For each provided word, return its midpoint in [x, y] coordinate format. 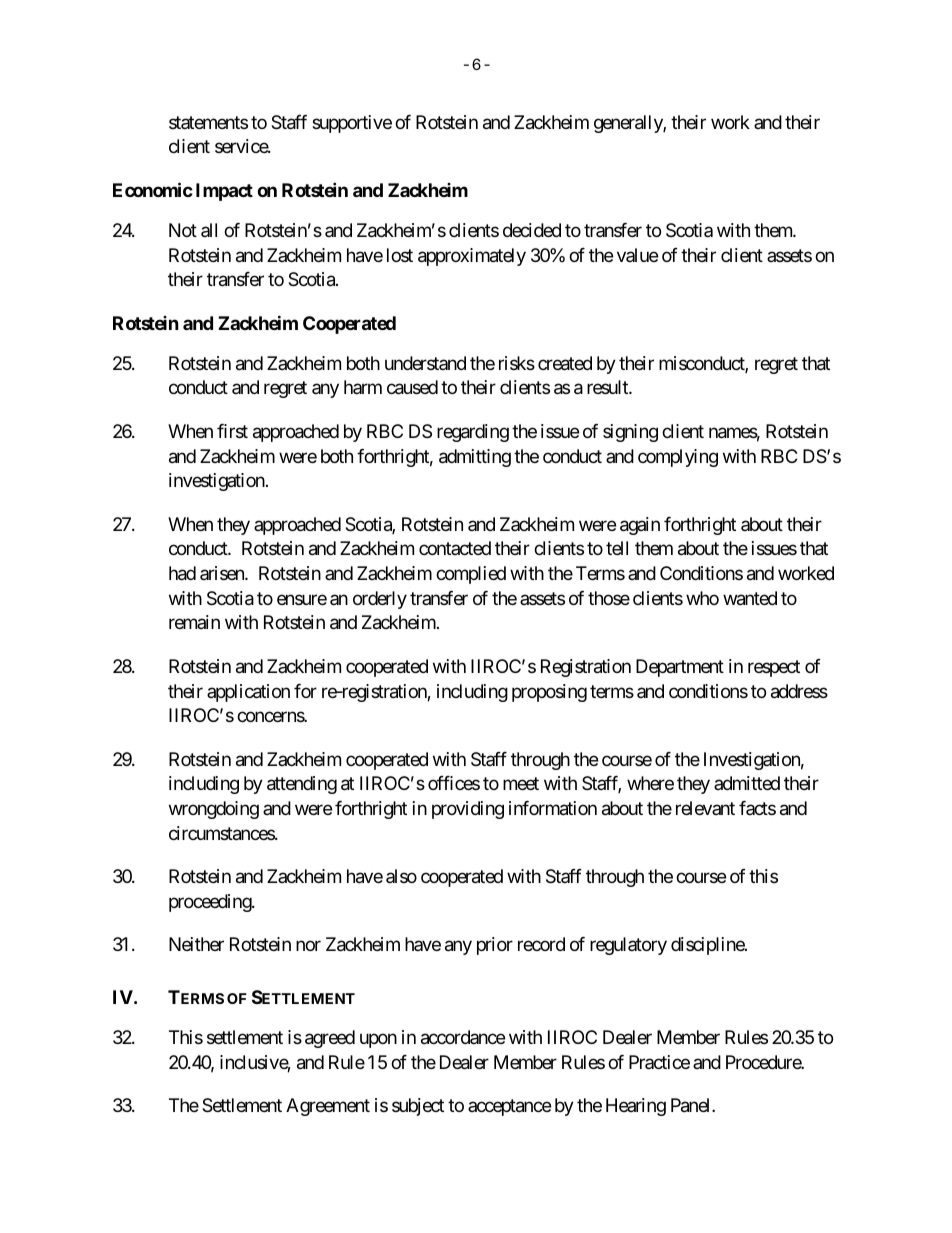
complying [678, 458]
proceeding [211, 903]
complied [471, 575]
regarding [473, 433]
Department [680, 668]
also [401, 876]
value [637, 255]
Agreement [328, 1107]
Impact [224, 192]
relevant [705, 808]
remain [194, 622]
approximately [472, 257]
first [232, 431]
